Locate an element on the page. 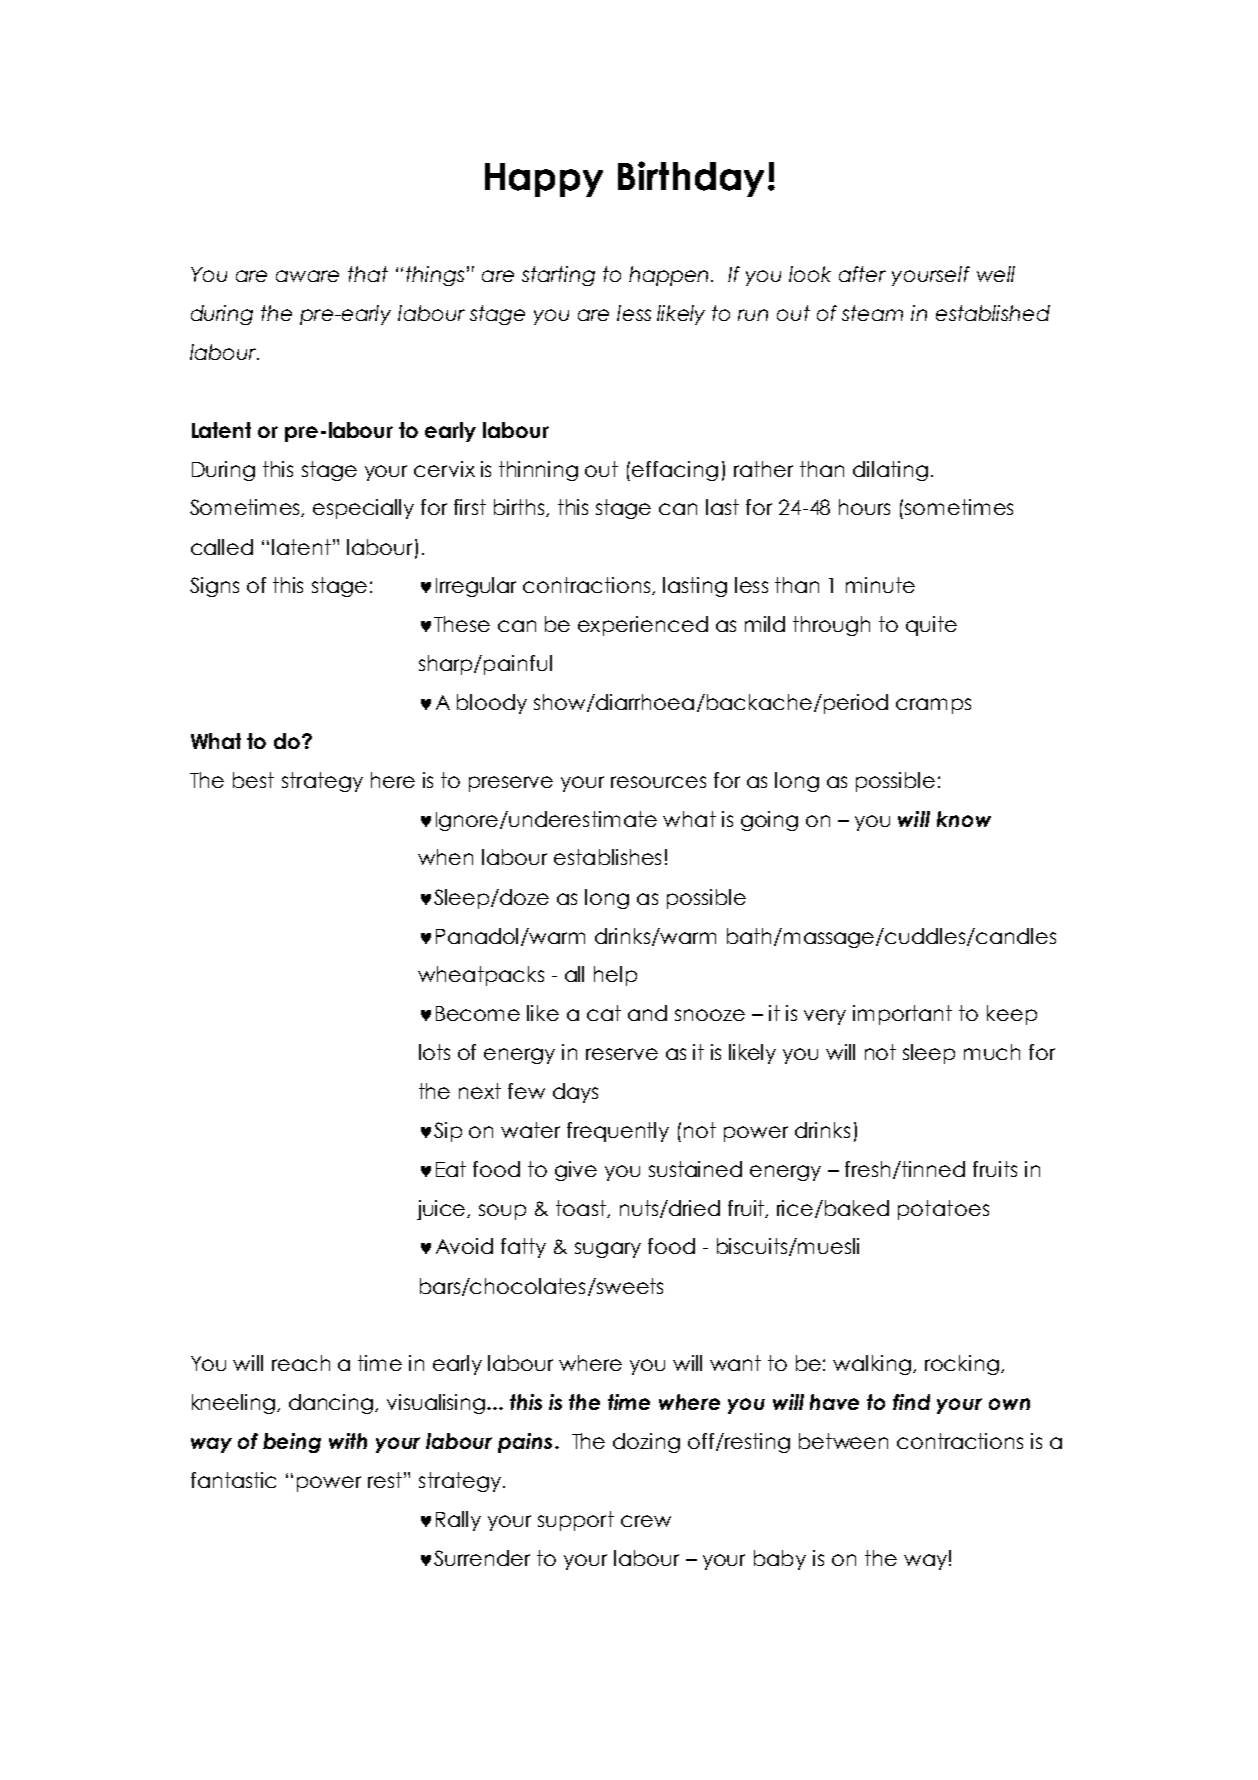 The image size is (1258, 1780). establishes is located at coordinates (607, 857).
